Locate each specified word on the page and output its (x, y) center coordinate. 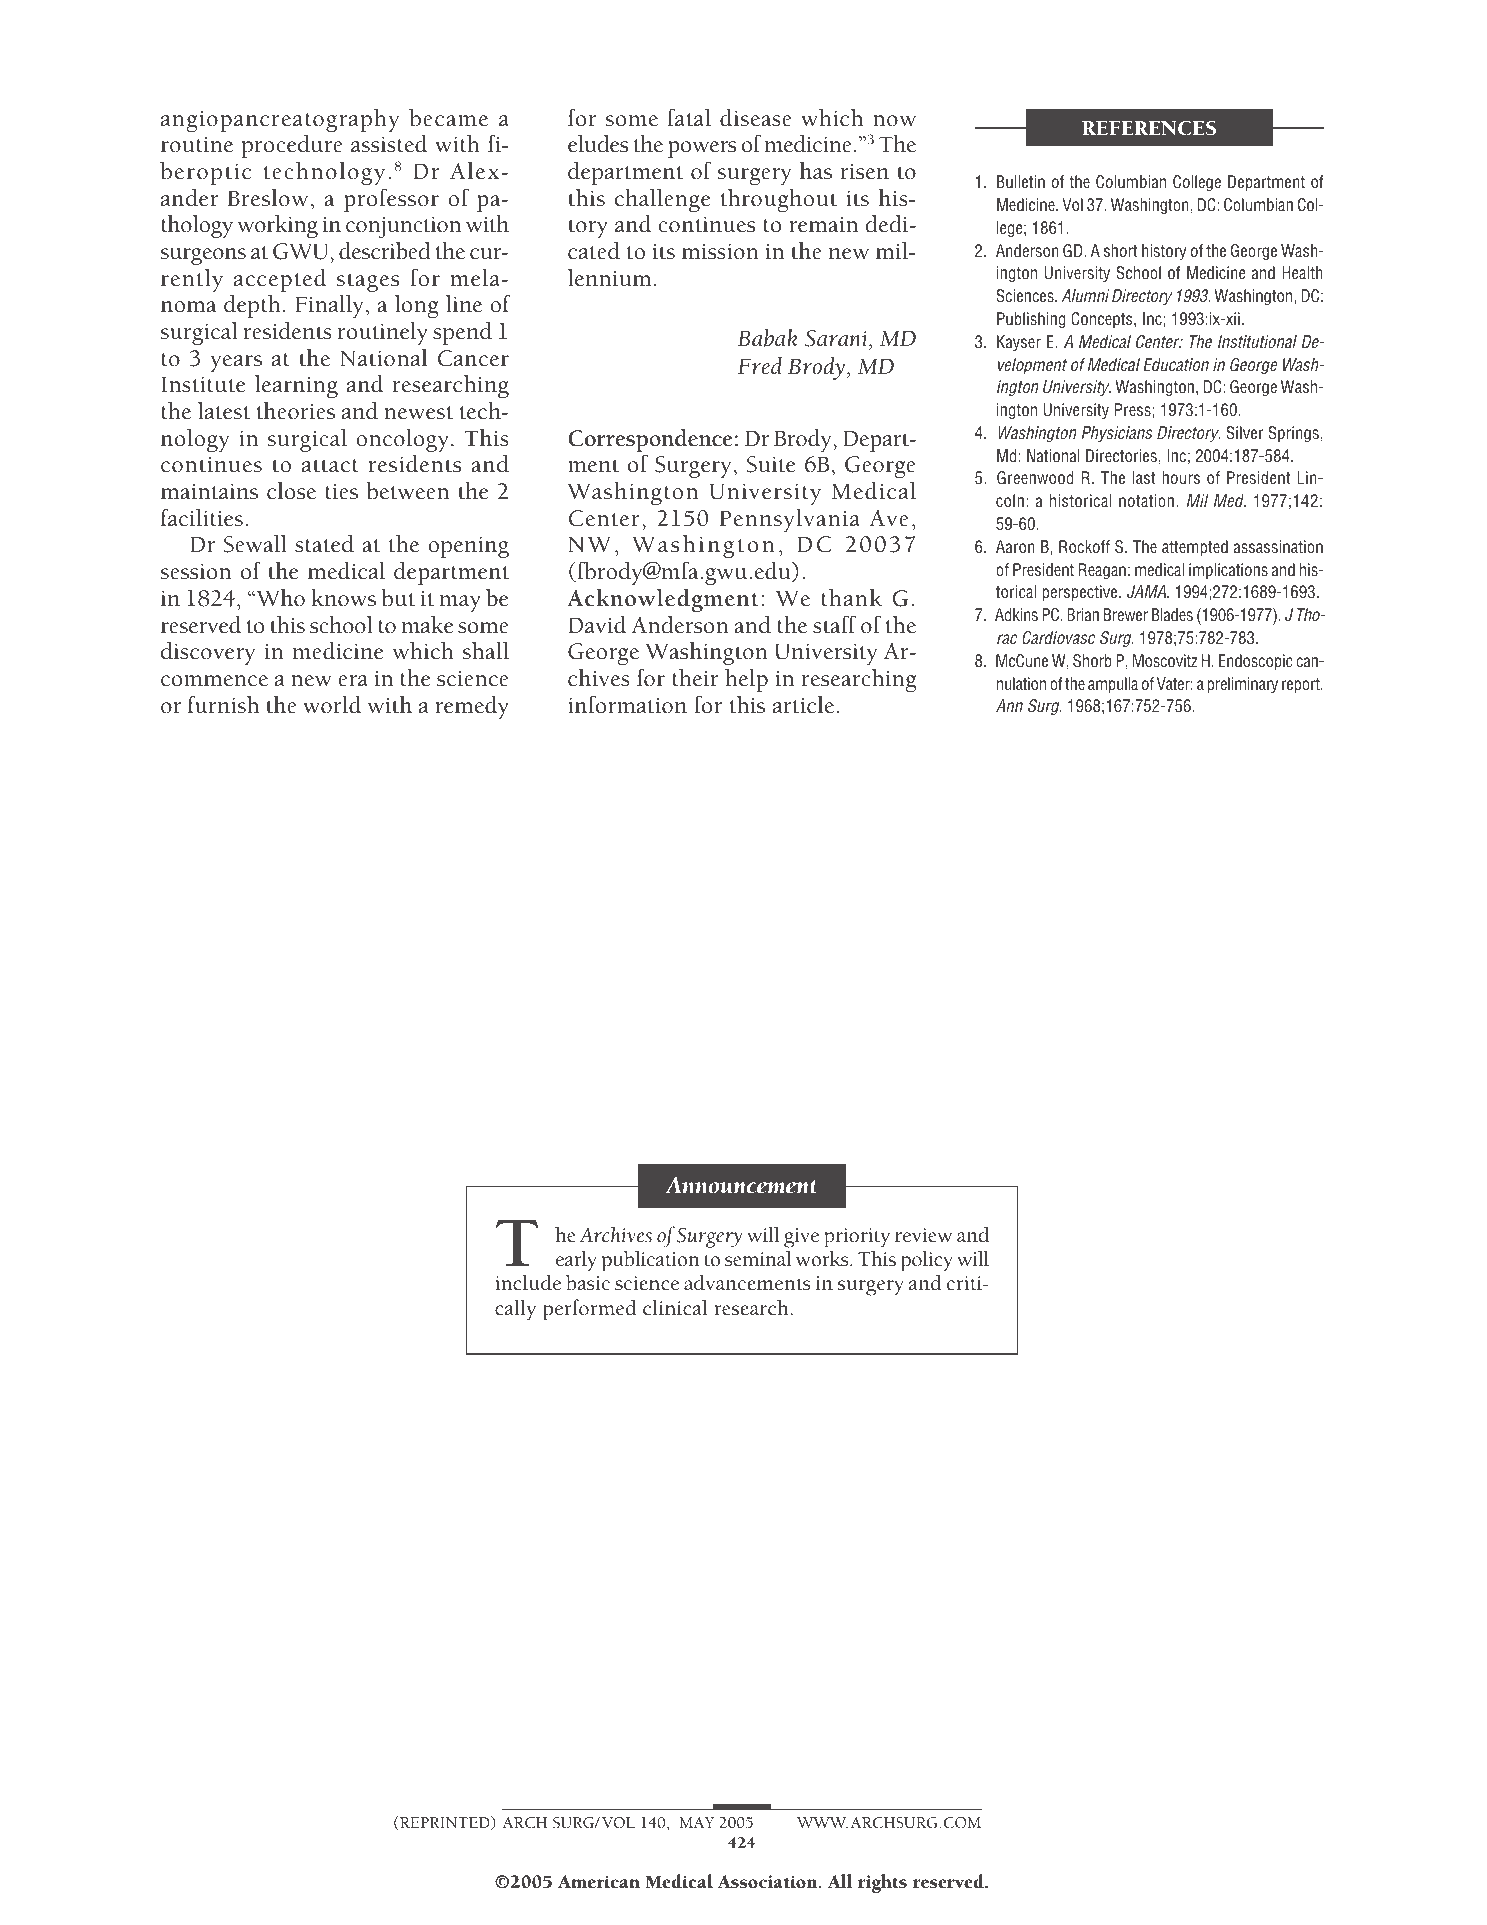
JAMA (1147, 591)
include (528, 1282)
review (923, 1235)
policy (927, 1261)
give (801, 1238)
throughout (779, 200)
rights (882, 1883)
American (599, 1882)
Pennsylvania (789, 520)
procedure (292, 146)
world (332, 705)
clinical (675, 1307)
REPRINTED (445, 1823)
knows (343, 598)
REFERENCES (1149, 128)
